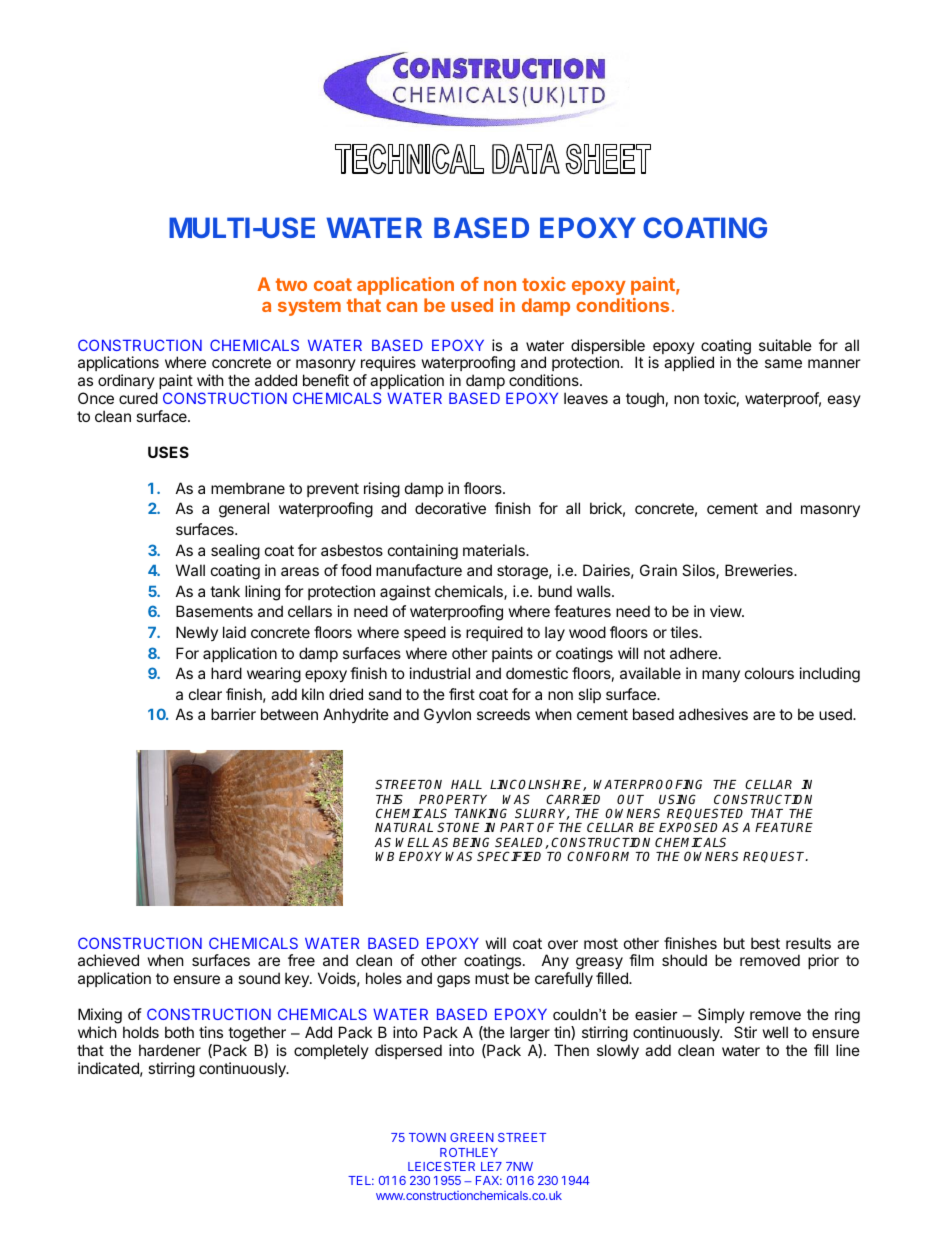  What do you see at coordinates (713, 714) in the document?
I see `adhesives` at bounding box center [713, 714].
